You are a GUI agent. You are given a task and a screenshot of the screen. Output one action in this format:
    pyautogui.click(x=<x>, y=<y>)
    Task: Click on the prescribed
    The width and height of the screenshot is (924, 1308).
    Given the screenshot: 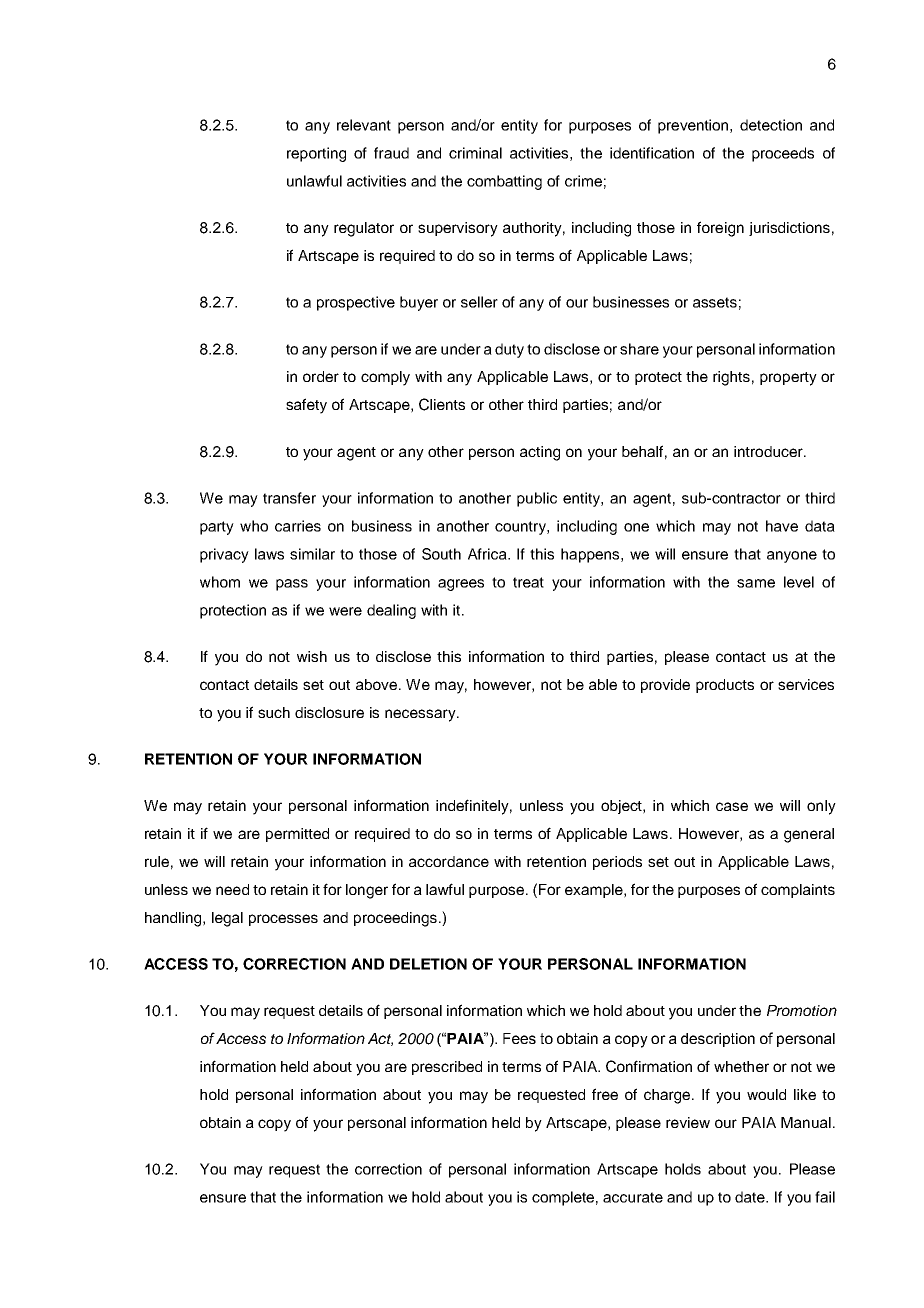 What is the action you would take?
    pyautogui.click(x=447, y=1068)
